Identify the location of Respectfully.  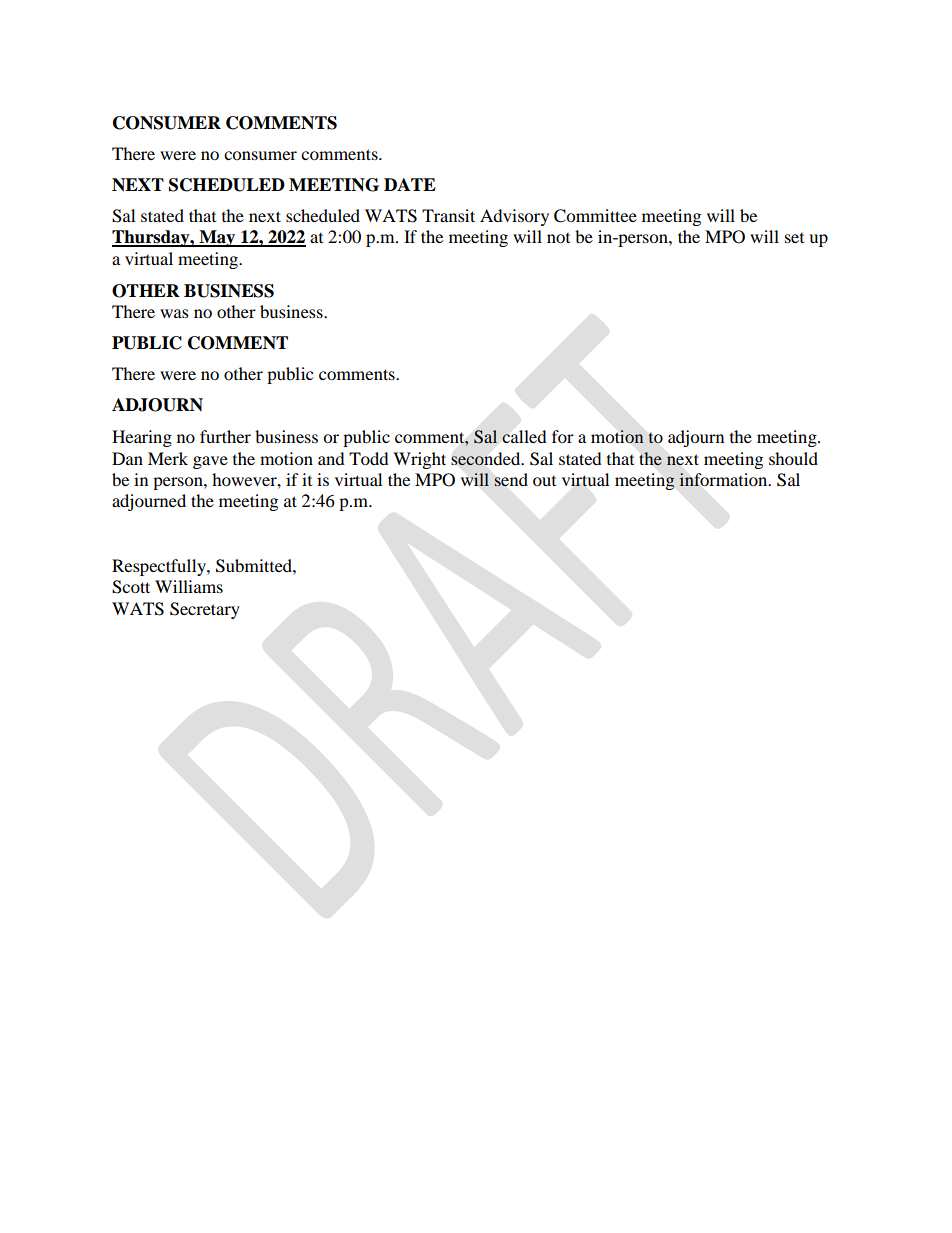
(160, 567).
